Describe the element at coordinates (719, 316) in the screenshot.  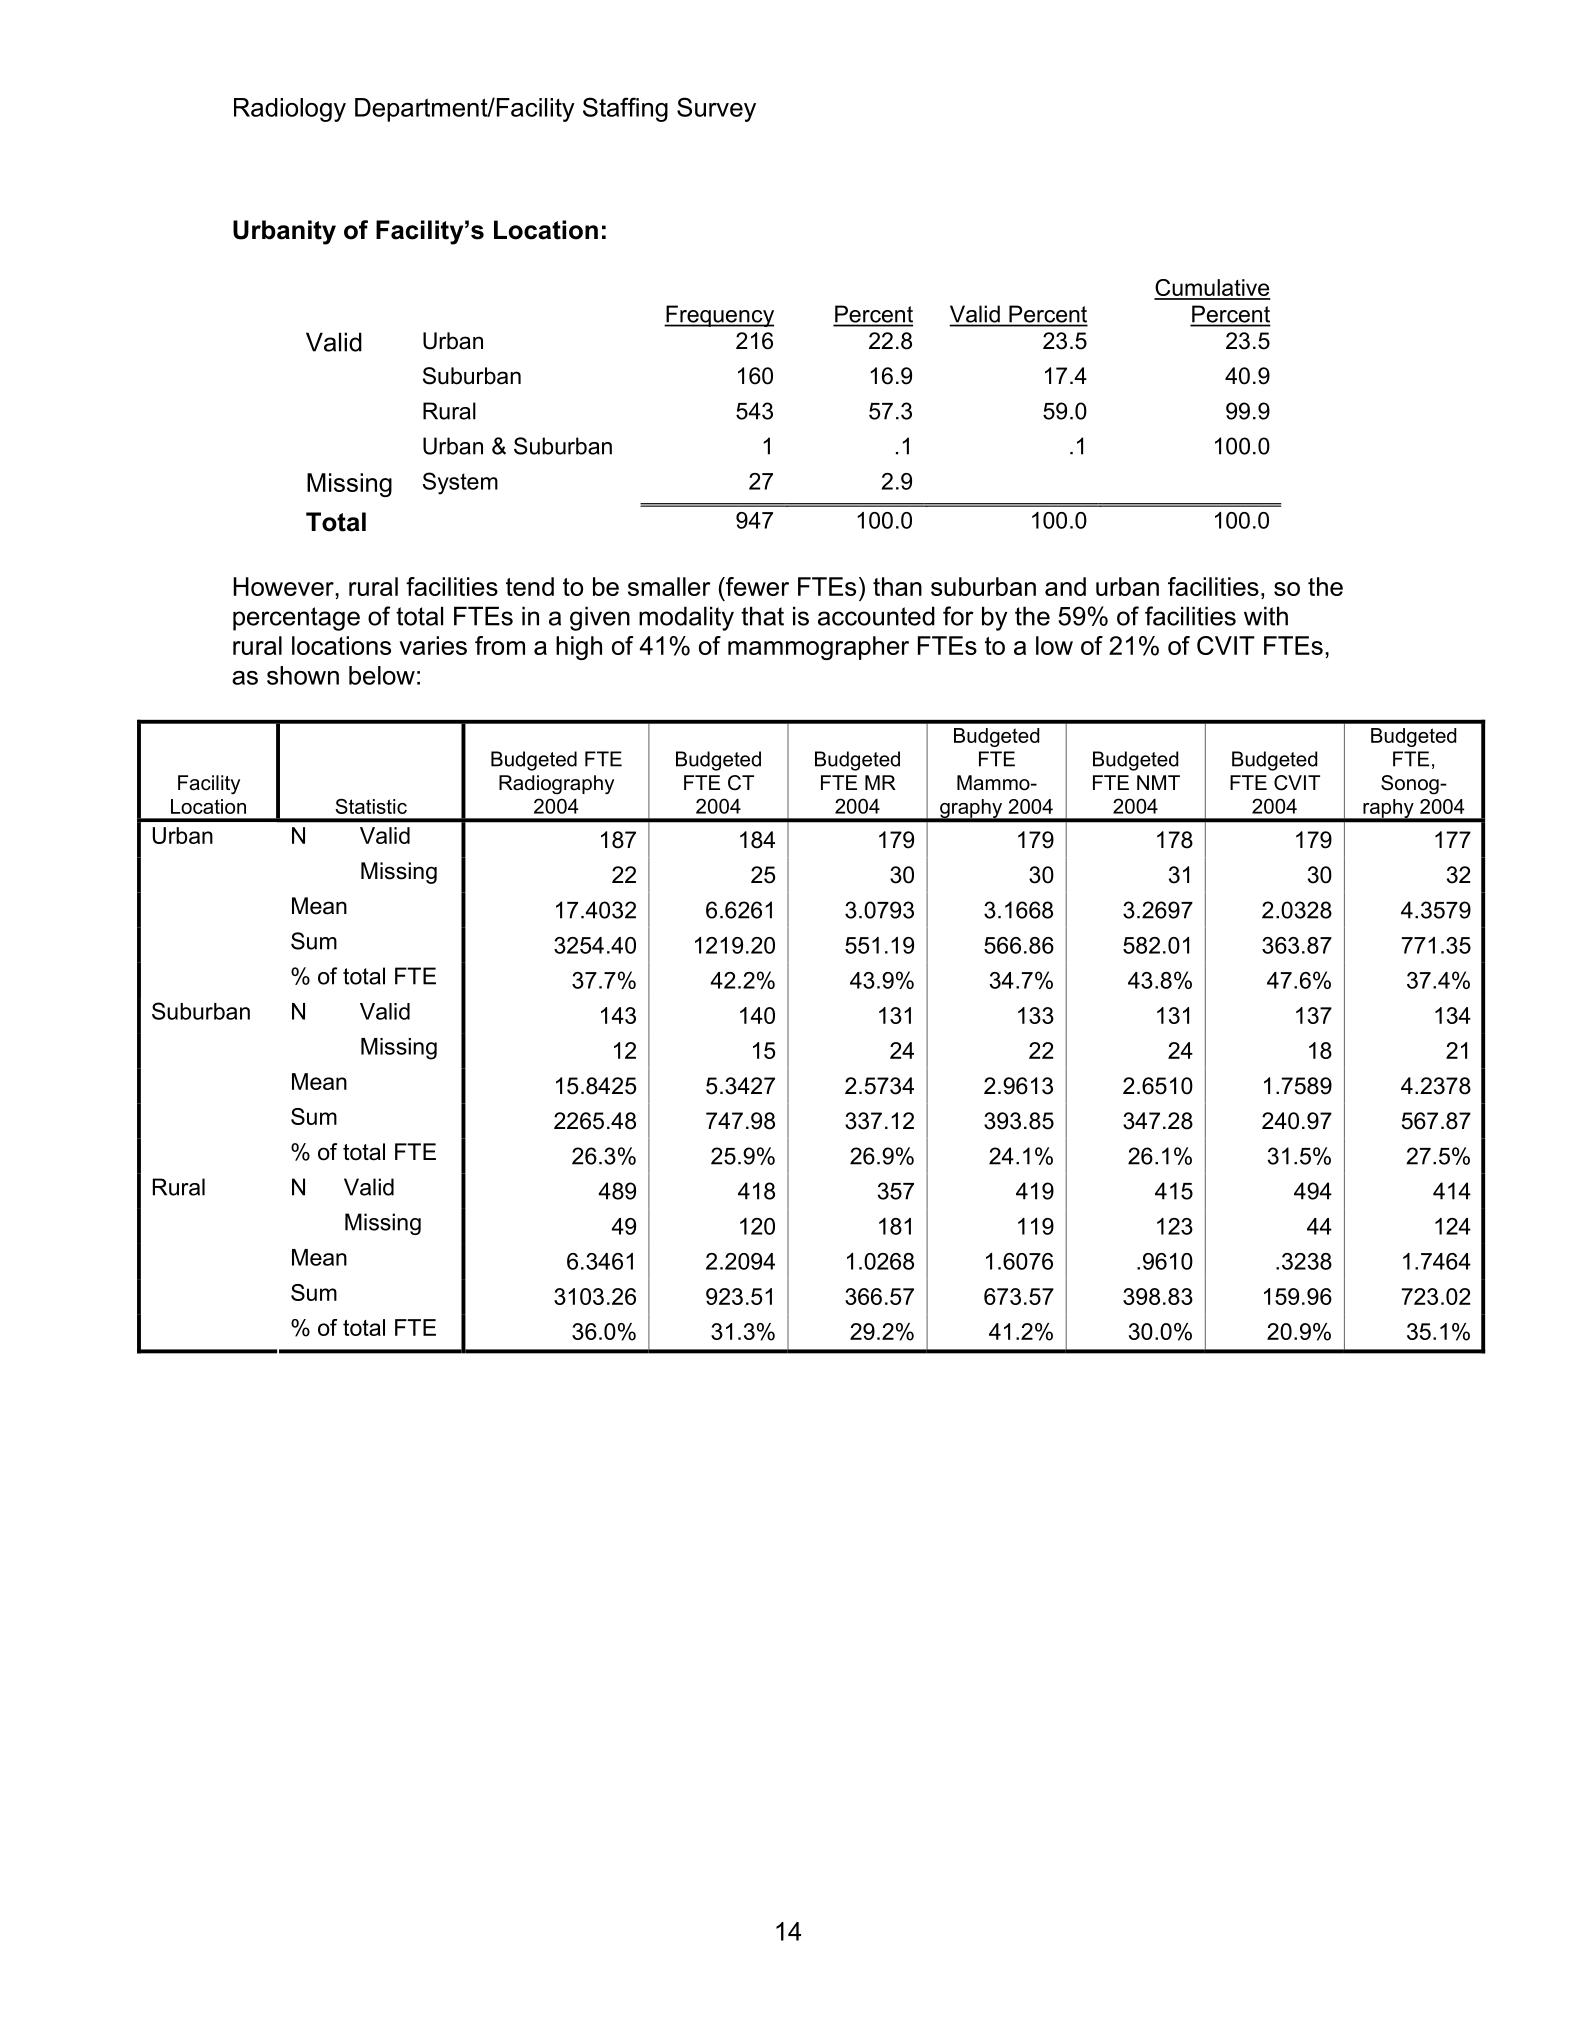
I see `Frequency` at that location.
